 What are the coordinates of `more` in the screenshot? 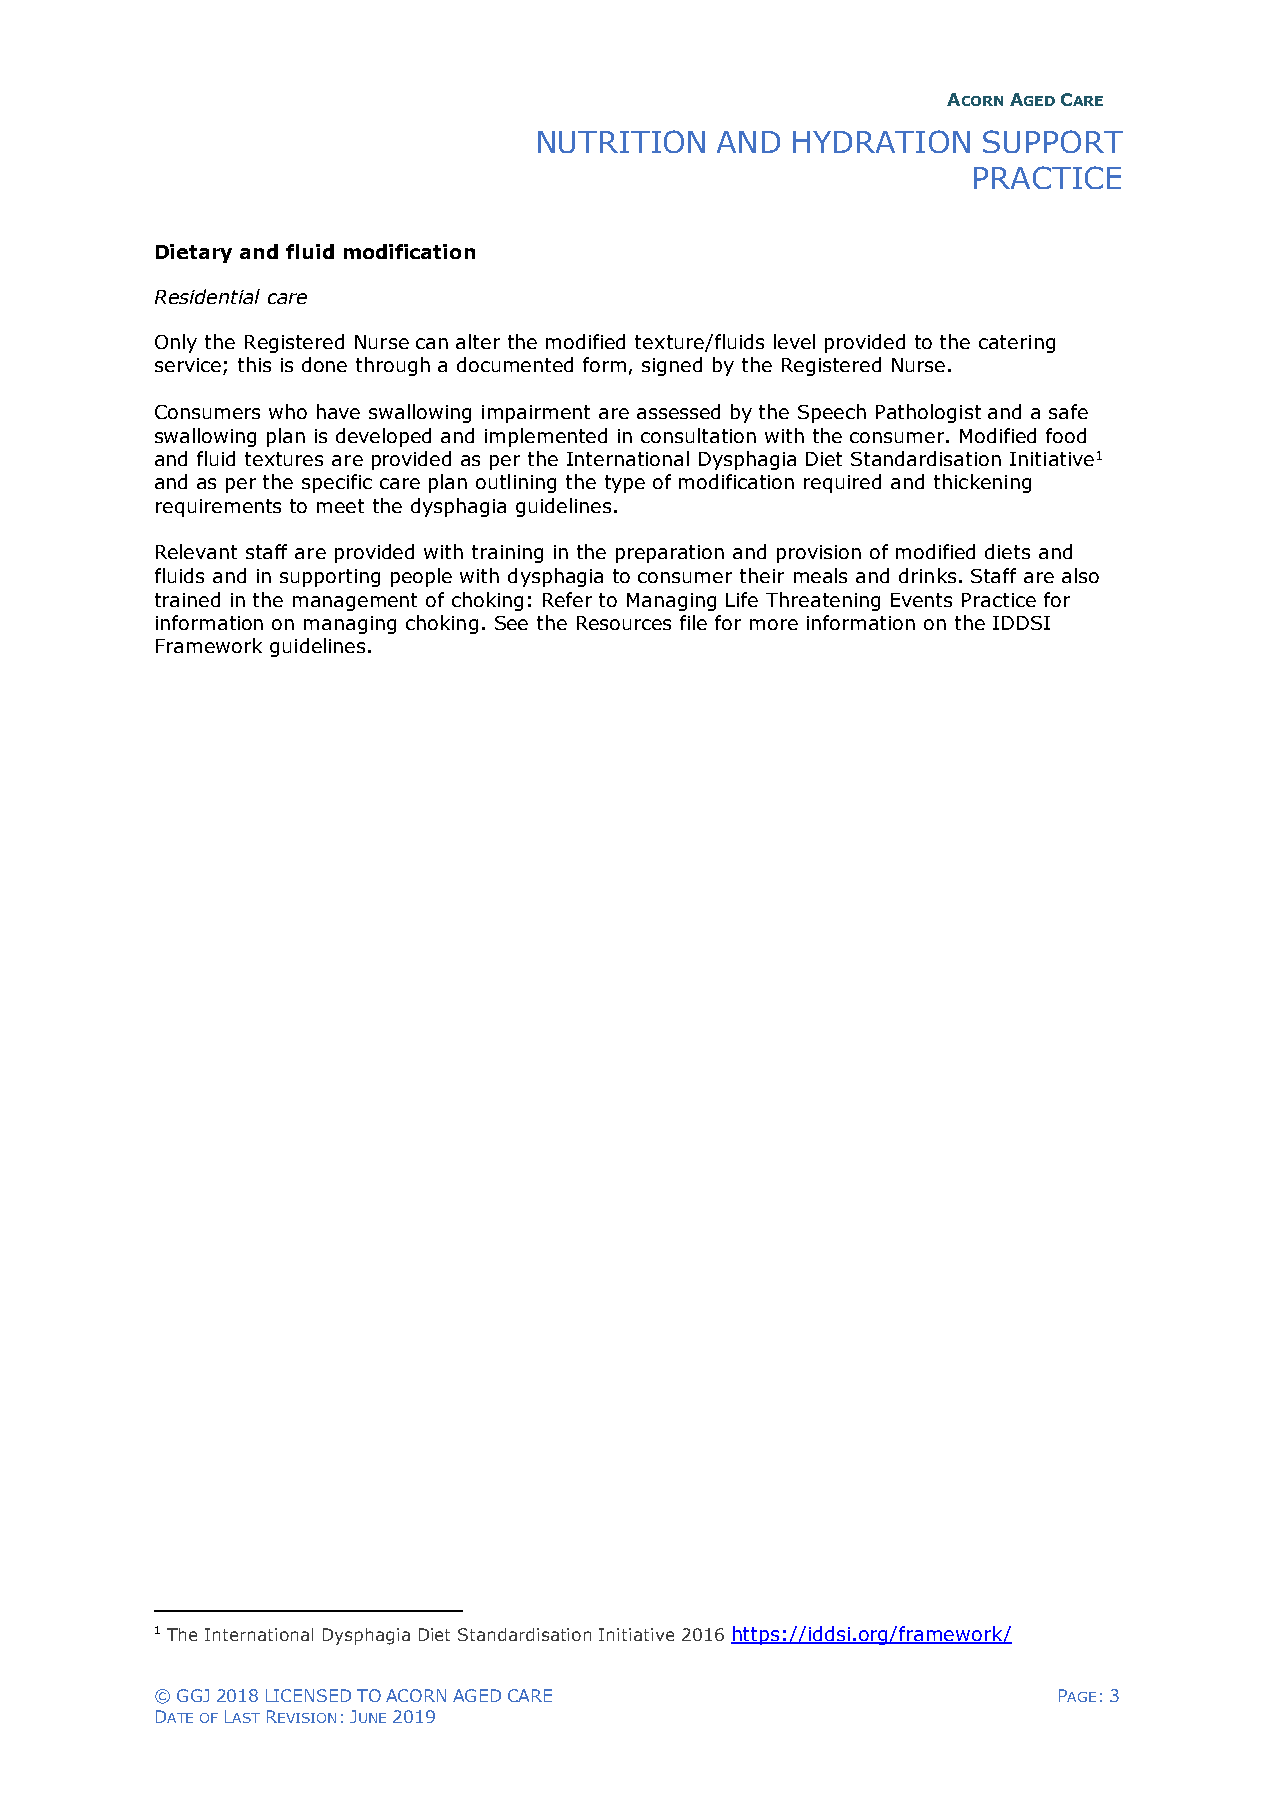 It's located at (774, 624).
